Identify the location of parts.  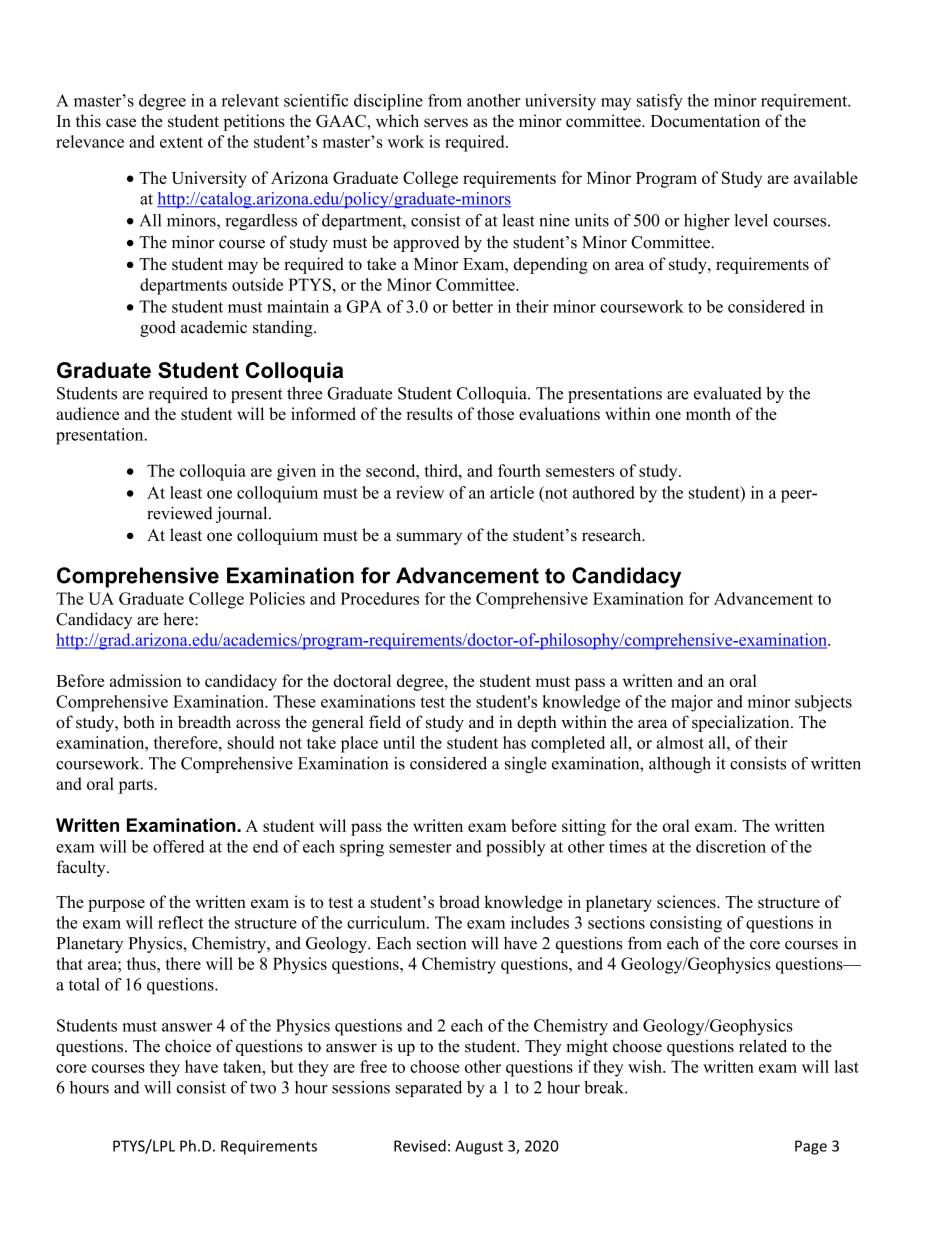
(137, 786).
